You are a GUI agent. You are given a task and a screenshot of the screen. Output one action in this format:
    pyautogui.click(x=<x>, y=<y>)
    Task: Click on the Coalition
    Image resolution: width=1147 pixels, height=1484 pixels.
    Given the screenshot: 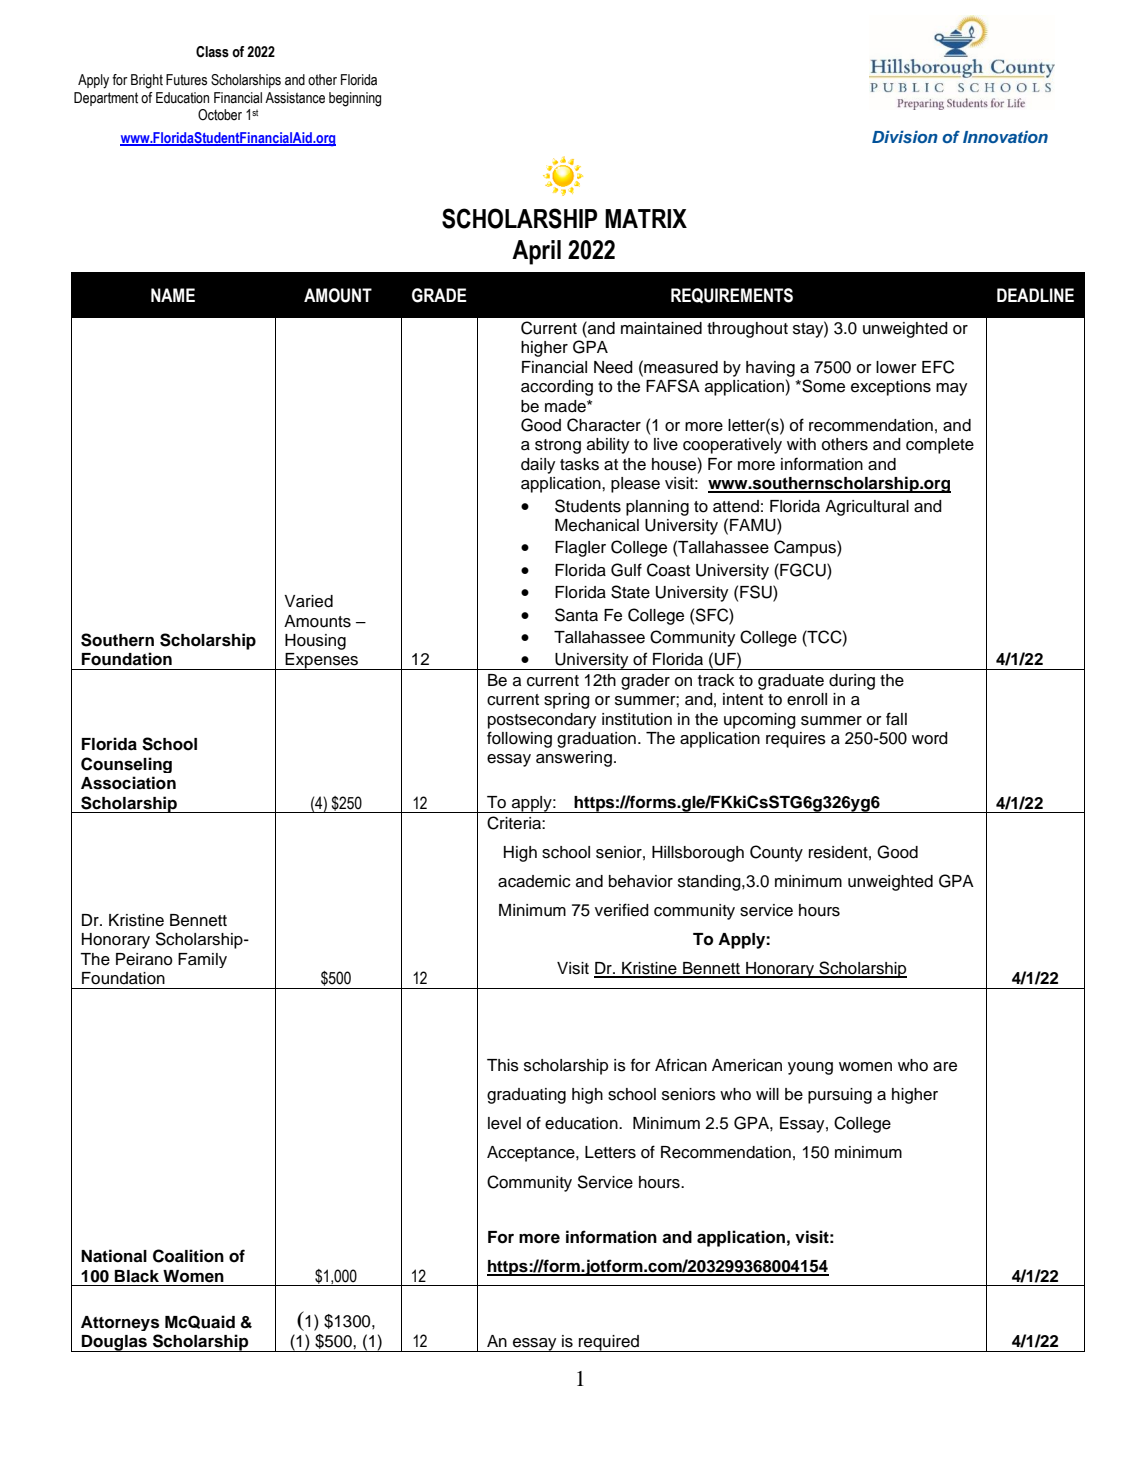 What is the action you would take?
    pyautogui.click(x=188, y=1256)
